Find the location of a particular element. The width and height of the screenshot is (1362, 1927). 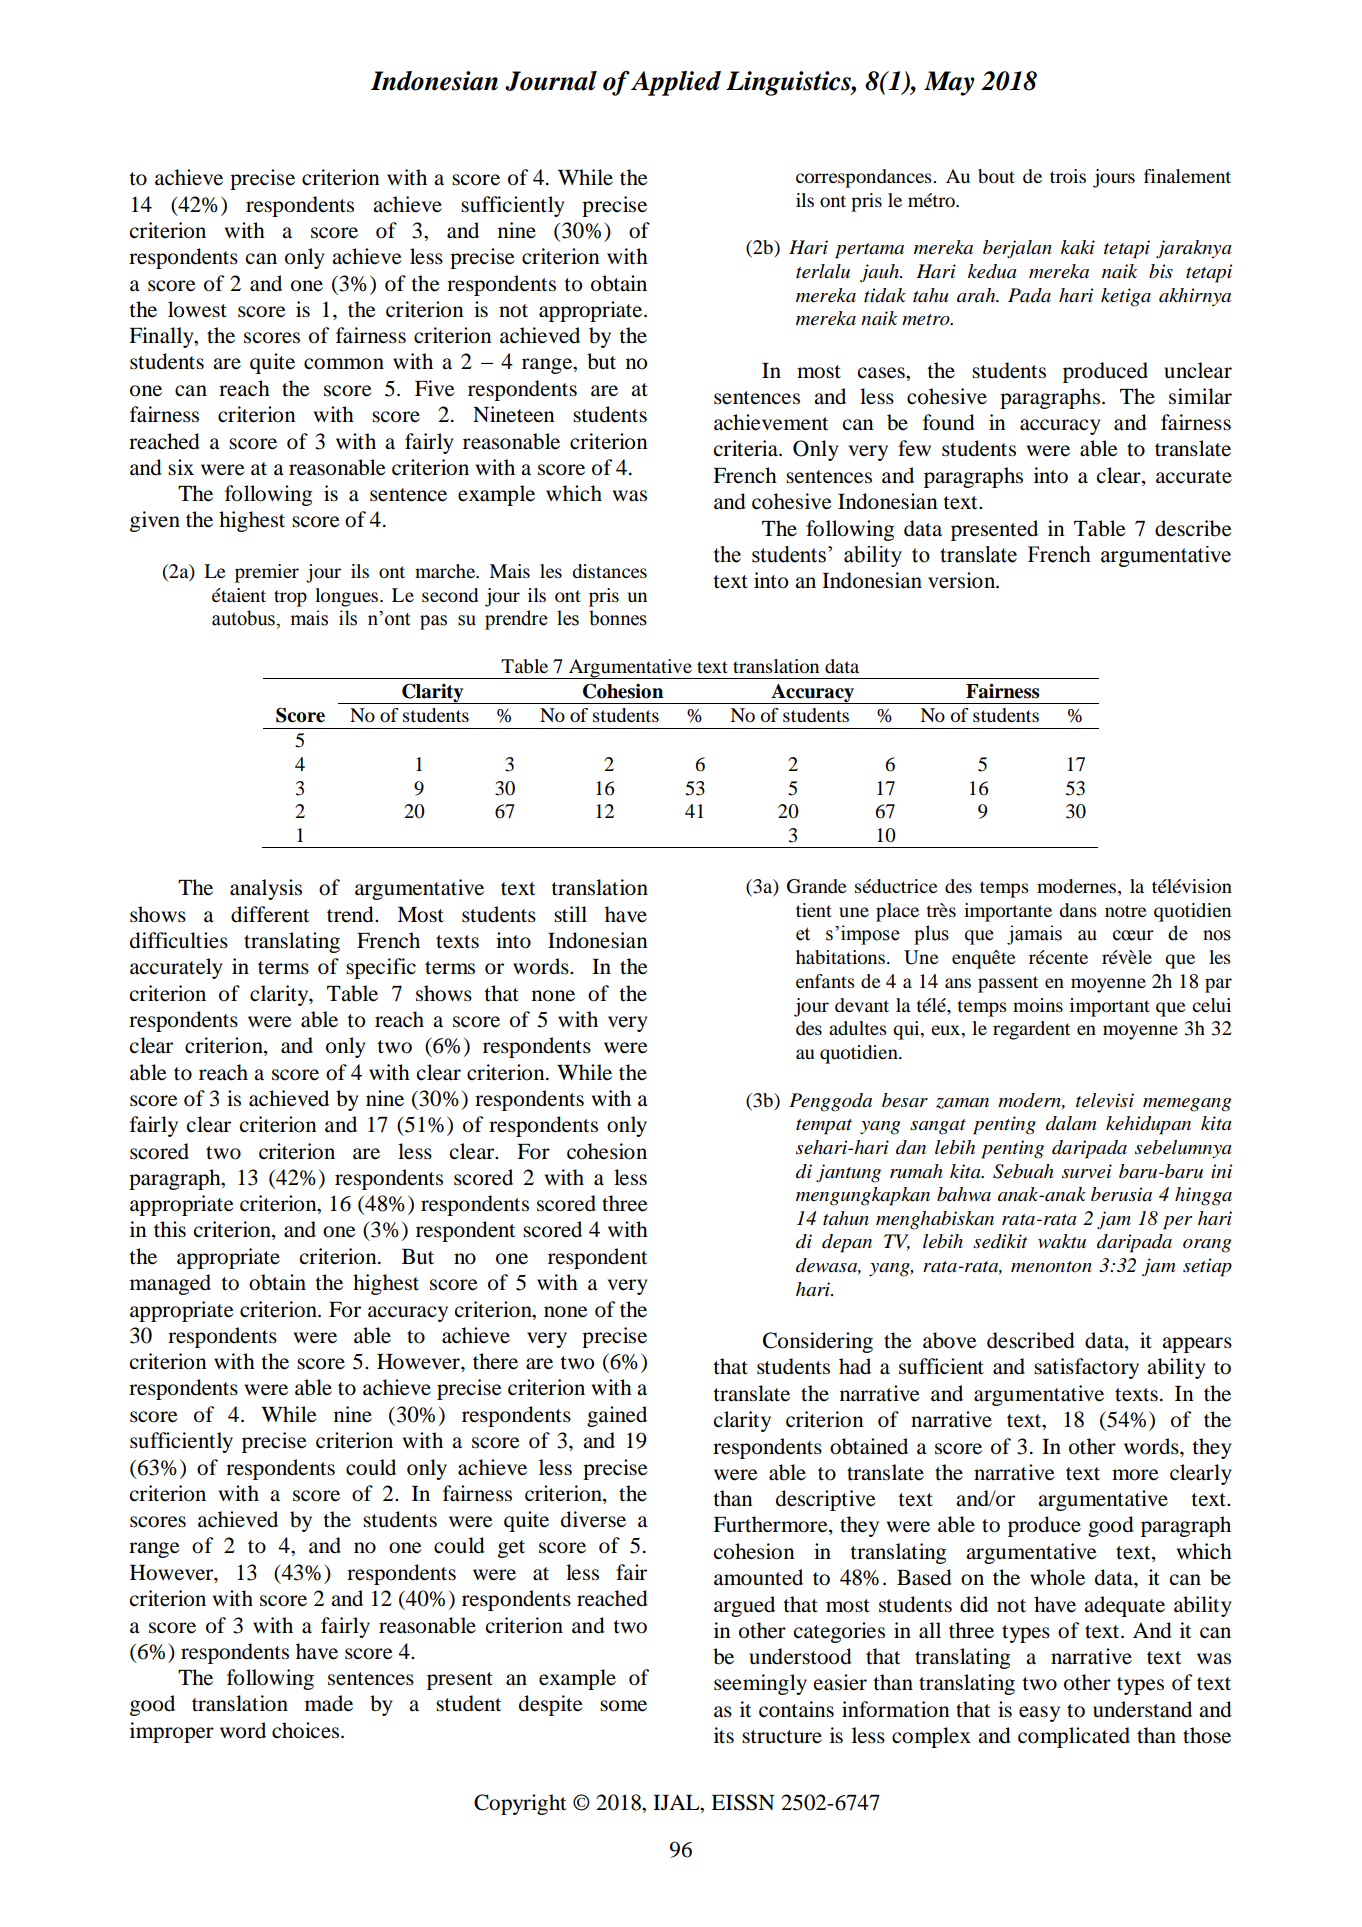

version is located at coordinates (963, 580).
